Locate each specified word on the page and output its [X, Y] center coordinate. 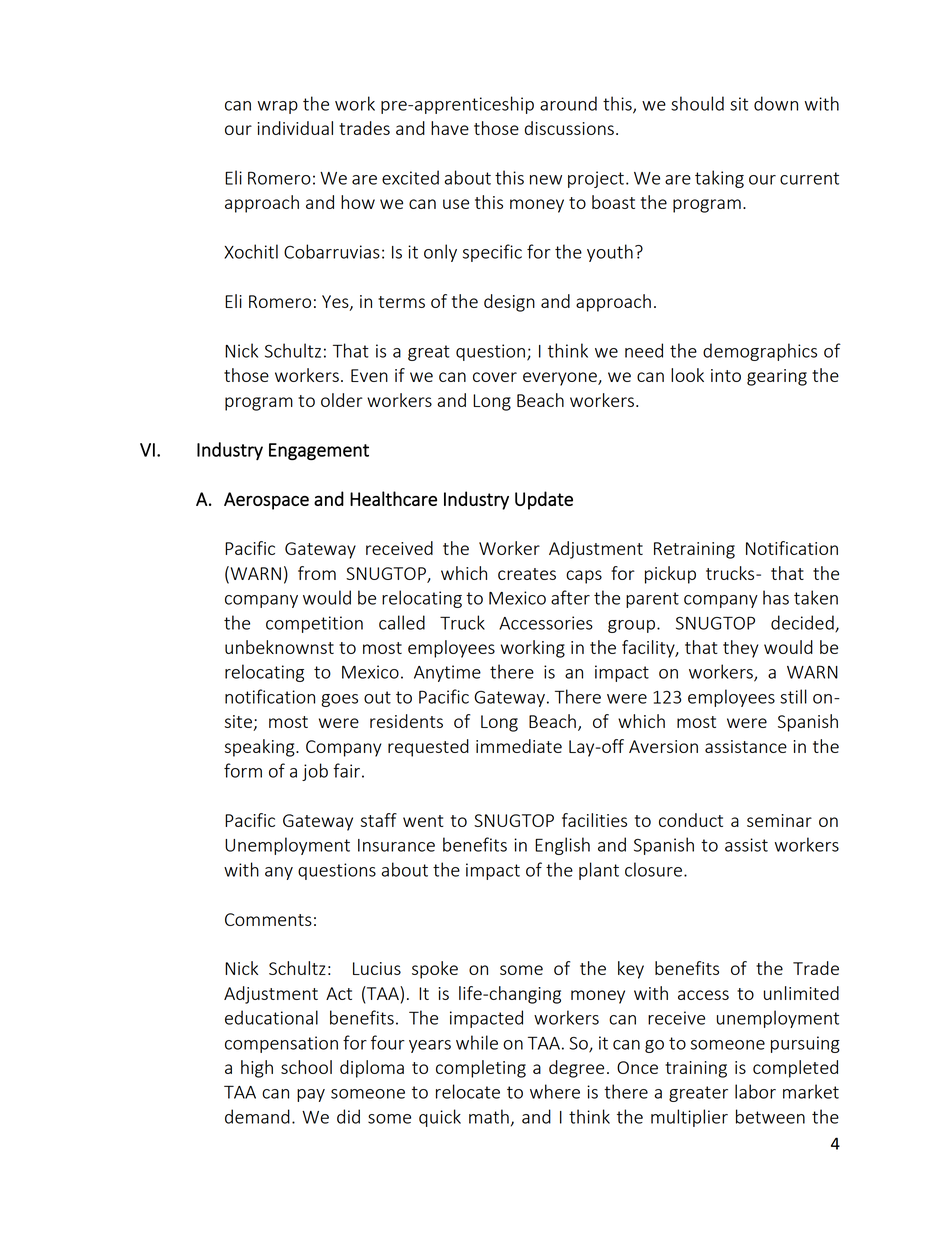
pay [311, 1095]
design [509, 303]
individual [295, 128]
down [776, 103]
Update [544, 500]
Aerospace [266, 501]
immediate [519, 746]
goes [339, 700]
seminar [779, 820]
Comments [268, 919]
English [562, 846]
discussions [569, 128]
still [793, 696]
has [776, 597]
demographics [760, 352]
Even [369, 375]
